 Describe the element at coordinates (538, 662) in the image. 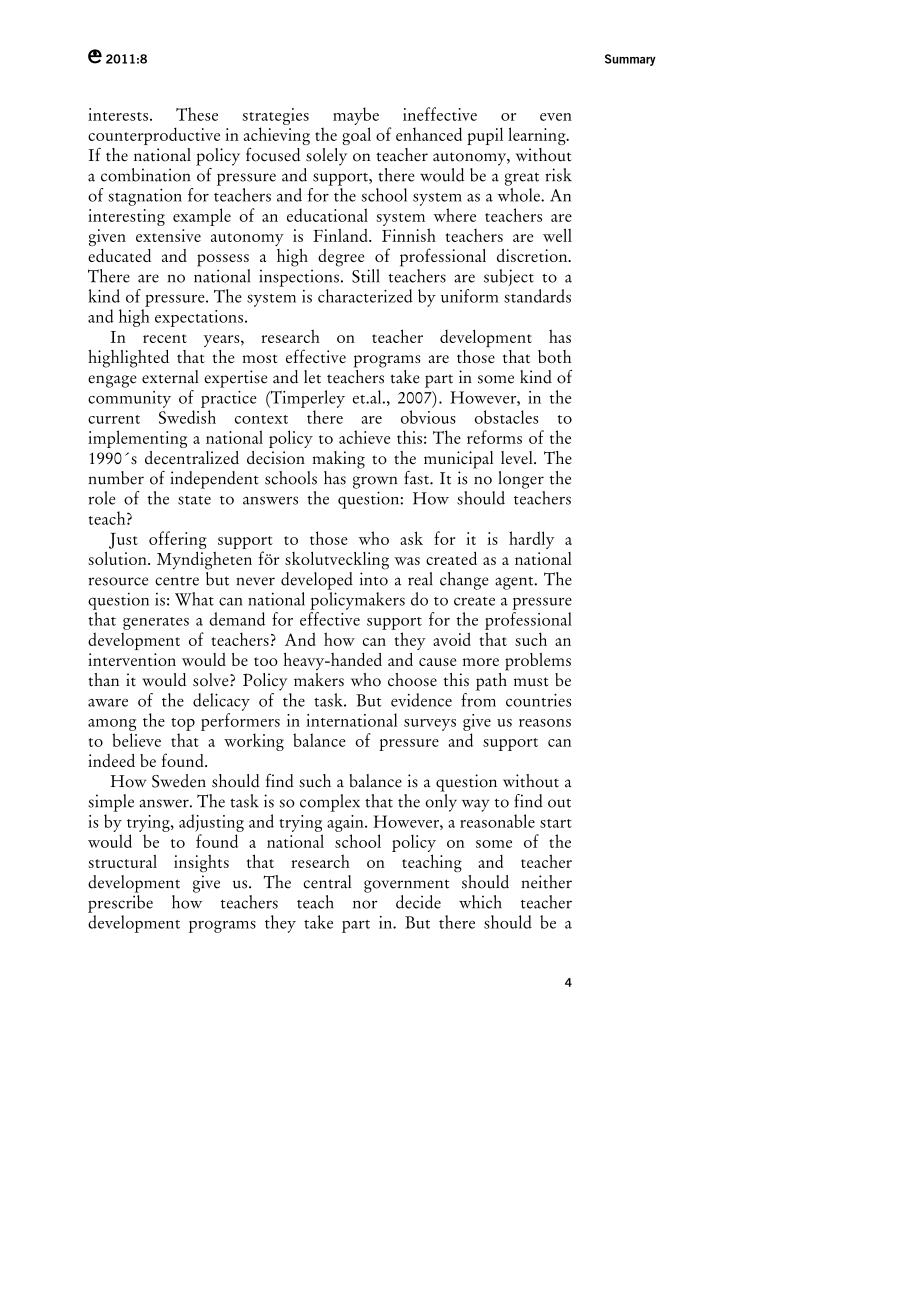

I see `problems` at that location.
